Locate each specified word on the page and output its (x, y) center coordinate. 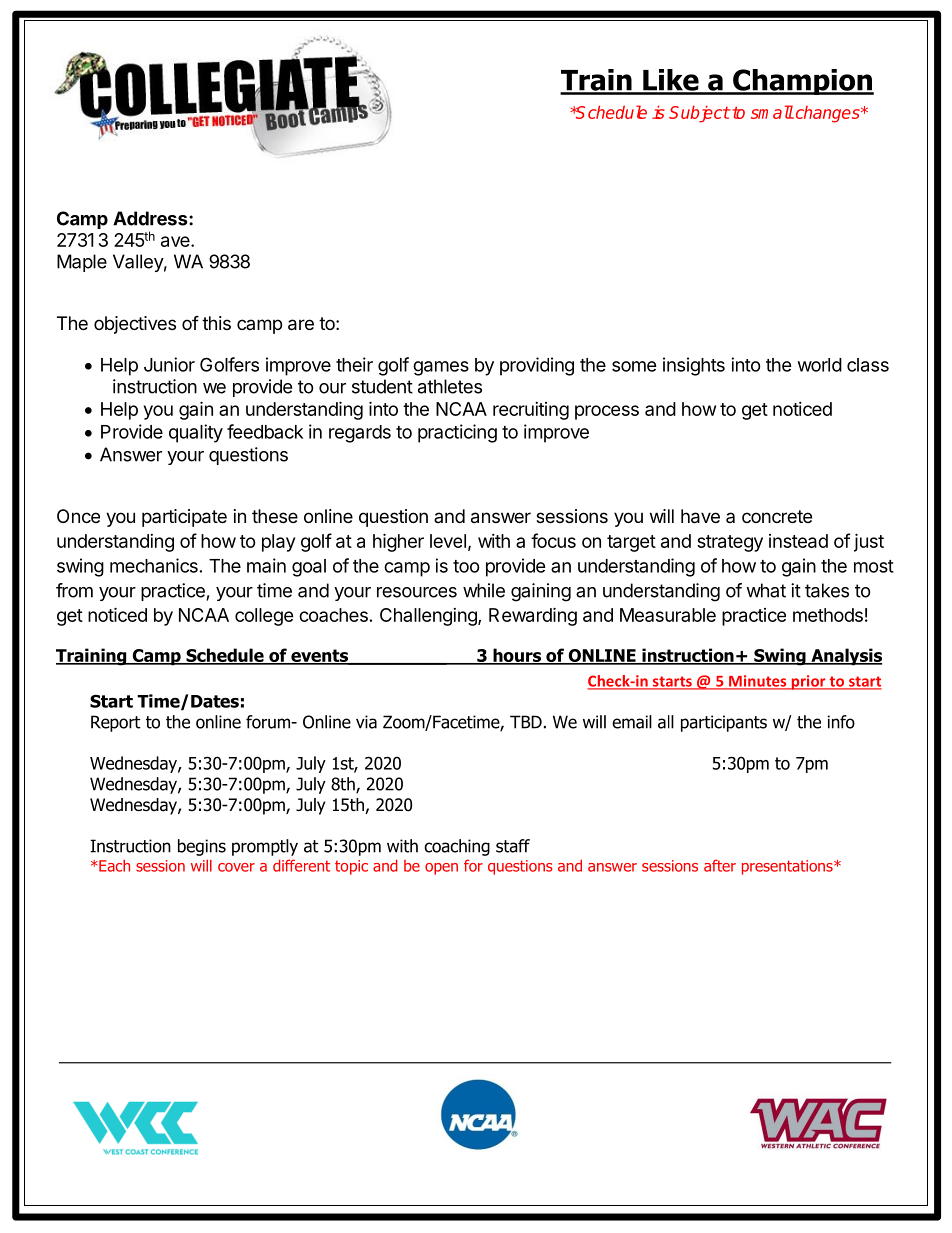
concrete (777, 516)
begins (202, 847)
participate (184, 518)
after (720, 865)
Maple (82, 263)
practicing (457, 433)
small (772, 112)
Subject (699, 114)
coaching (457, 847)
